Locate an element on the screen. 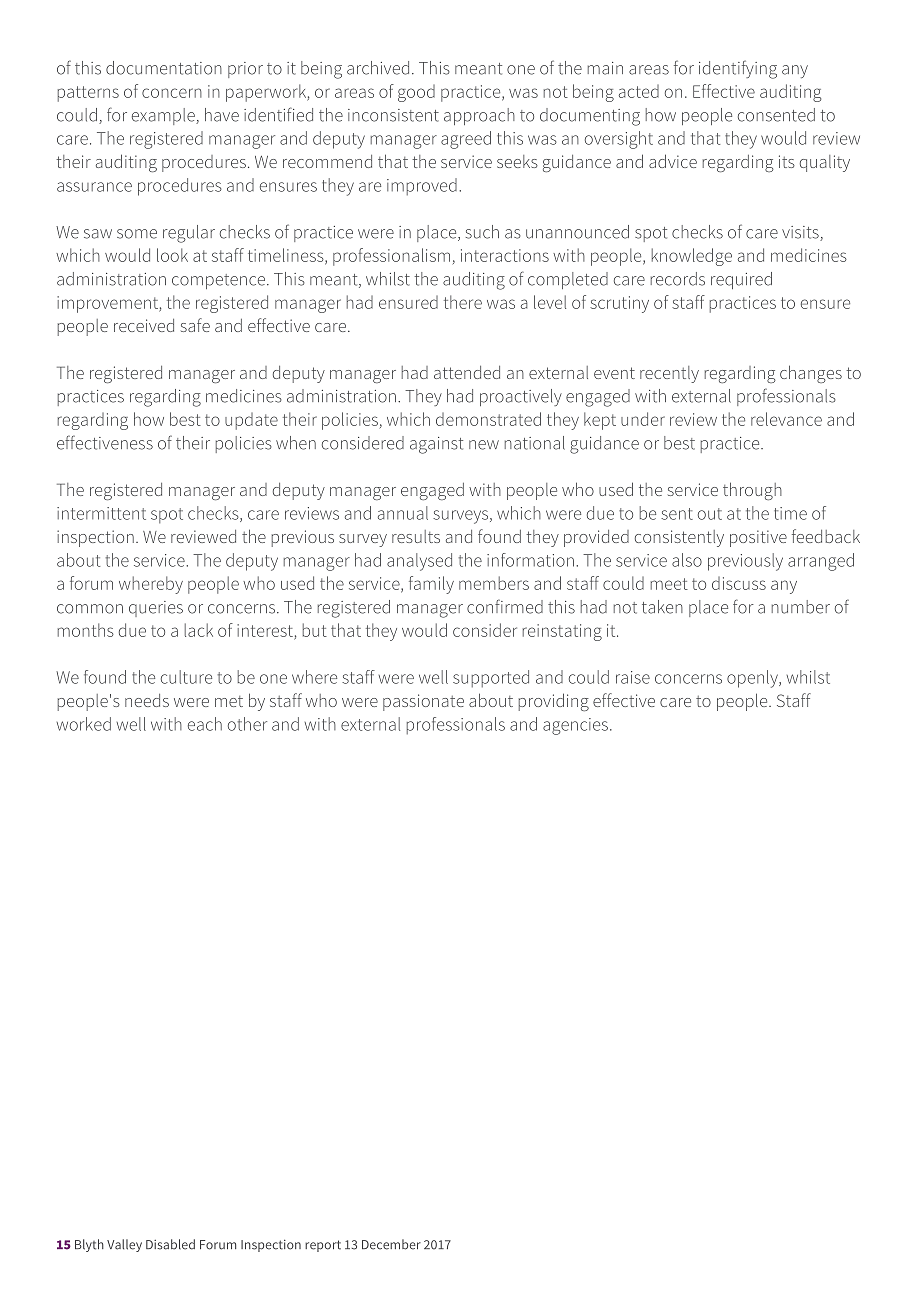  against is located at coordinates (436, 445).
